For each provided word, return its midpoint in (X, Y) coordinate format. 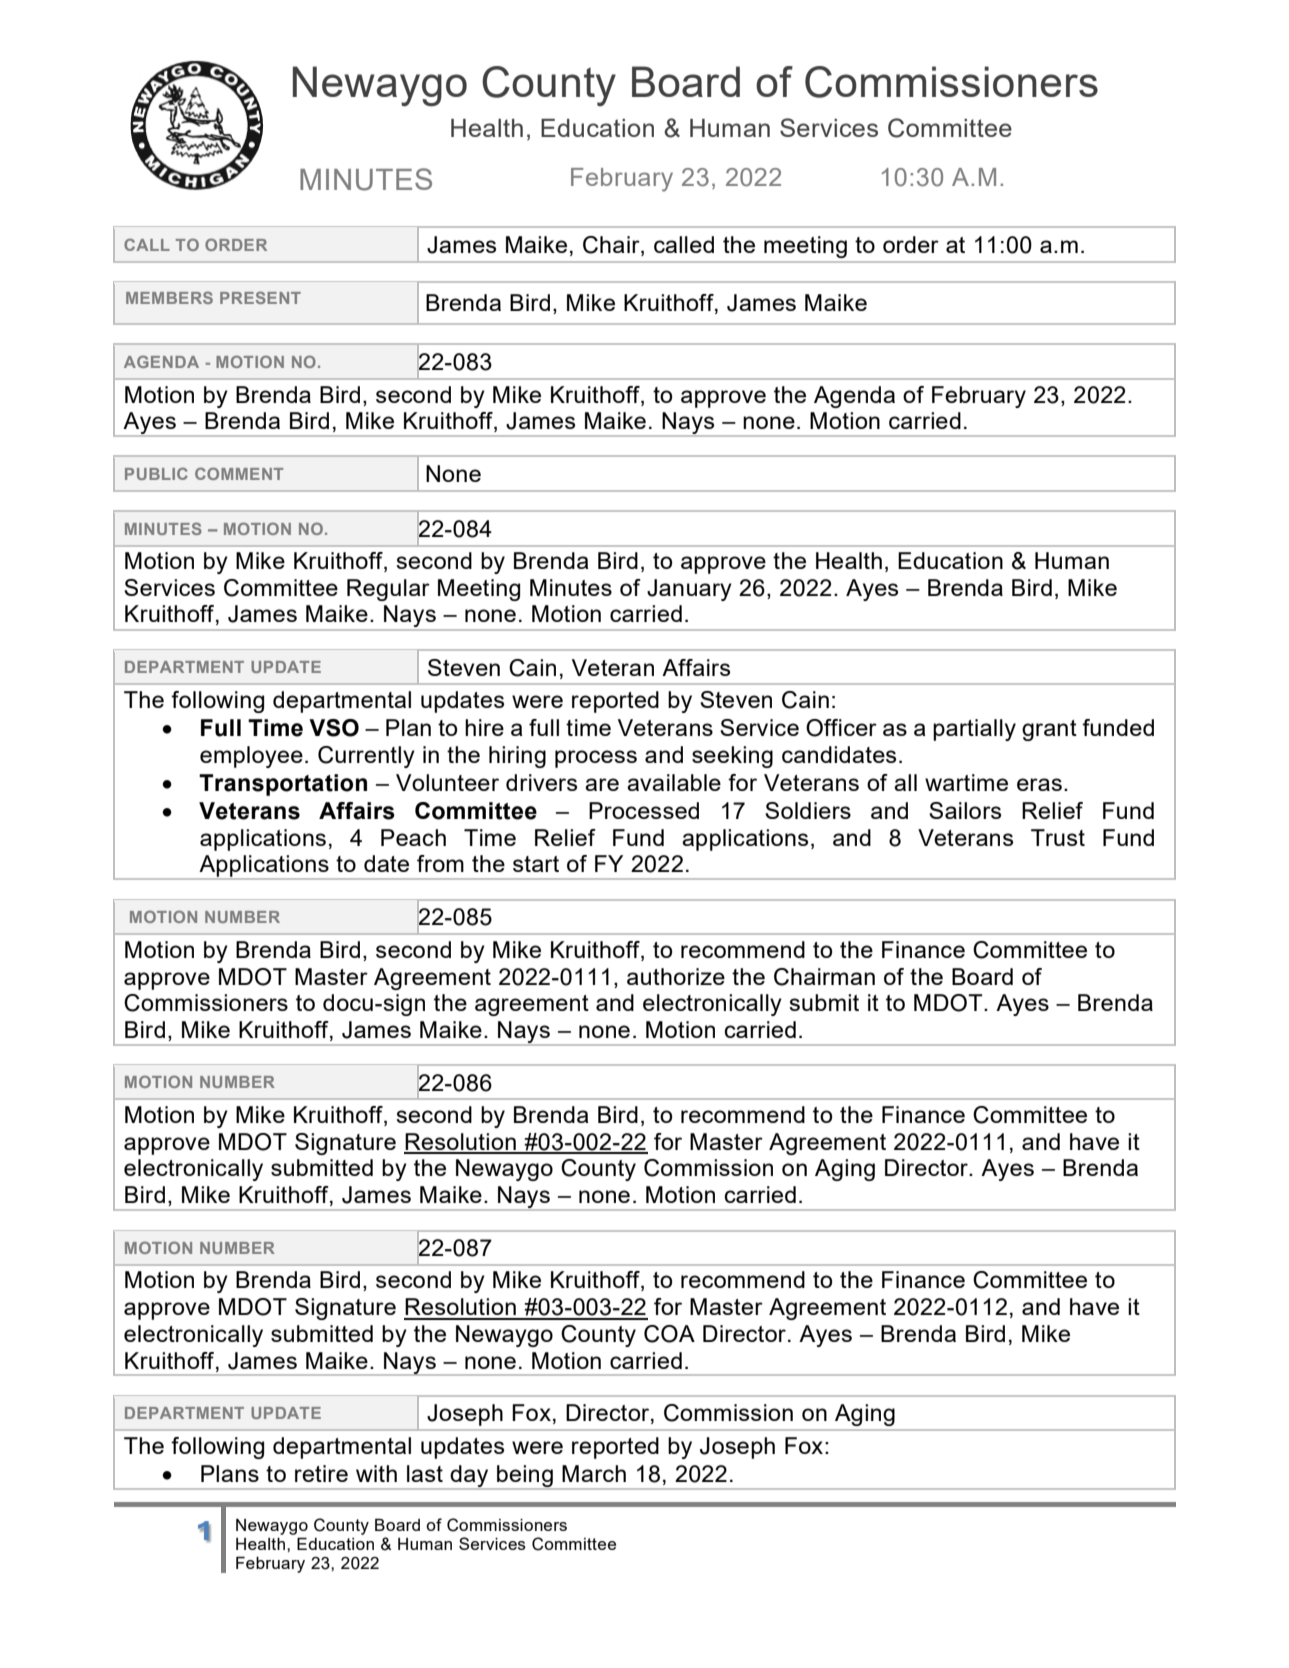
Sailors (965, 810)
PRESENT (260, 297)
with (376, 1473)
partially (974, 730)
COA (669, 1334)
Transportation (283, 785)
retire (321, 1473)
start (536, 864)
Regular (388, 590)
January (689, 590)
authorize (676, 976)
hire (484, 727)
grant (1049, 730)
